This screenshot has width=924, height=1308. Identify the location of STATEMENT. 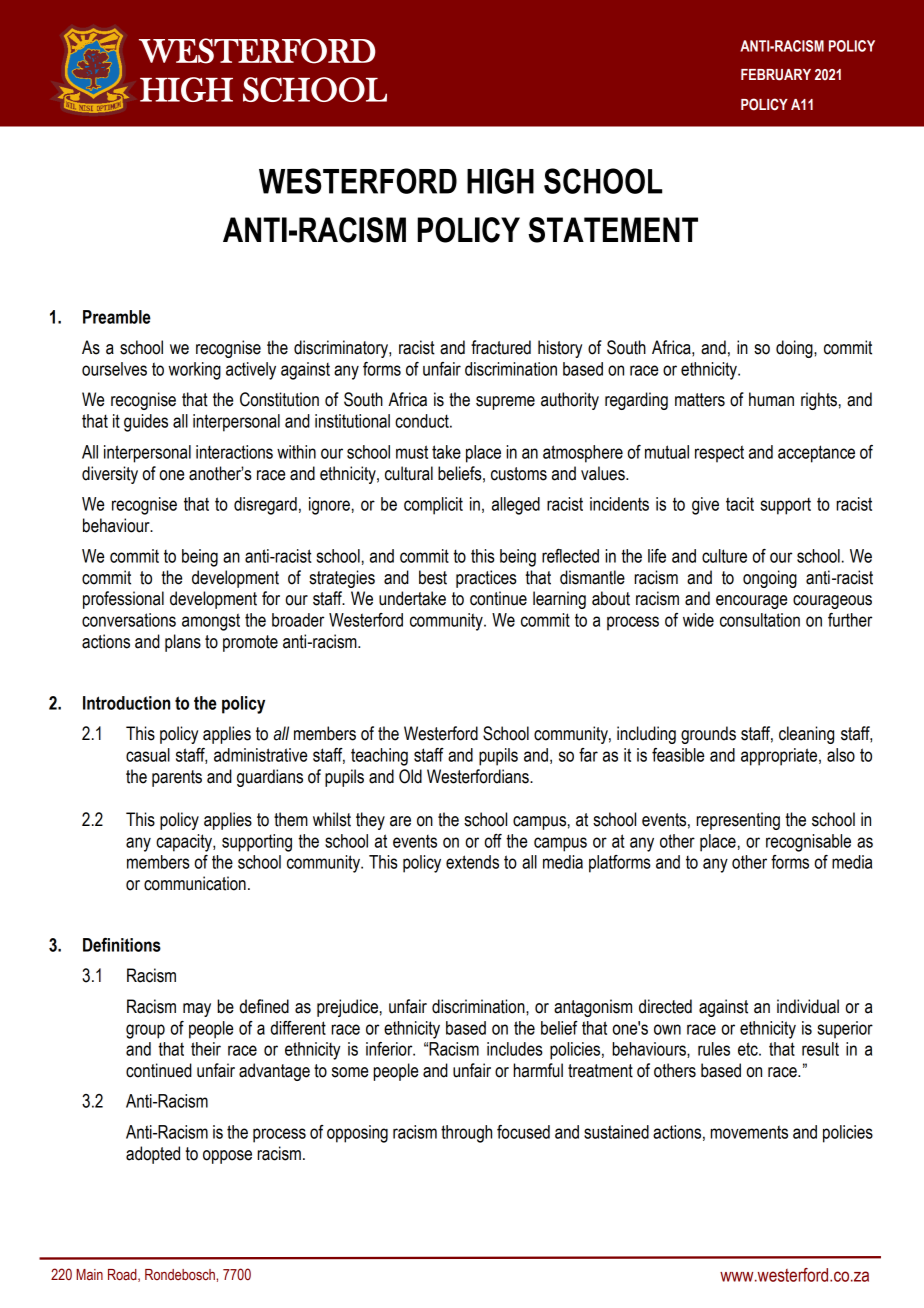
(613, 230).
